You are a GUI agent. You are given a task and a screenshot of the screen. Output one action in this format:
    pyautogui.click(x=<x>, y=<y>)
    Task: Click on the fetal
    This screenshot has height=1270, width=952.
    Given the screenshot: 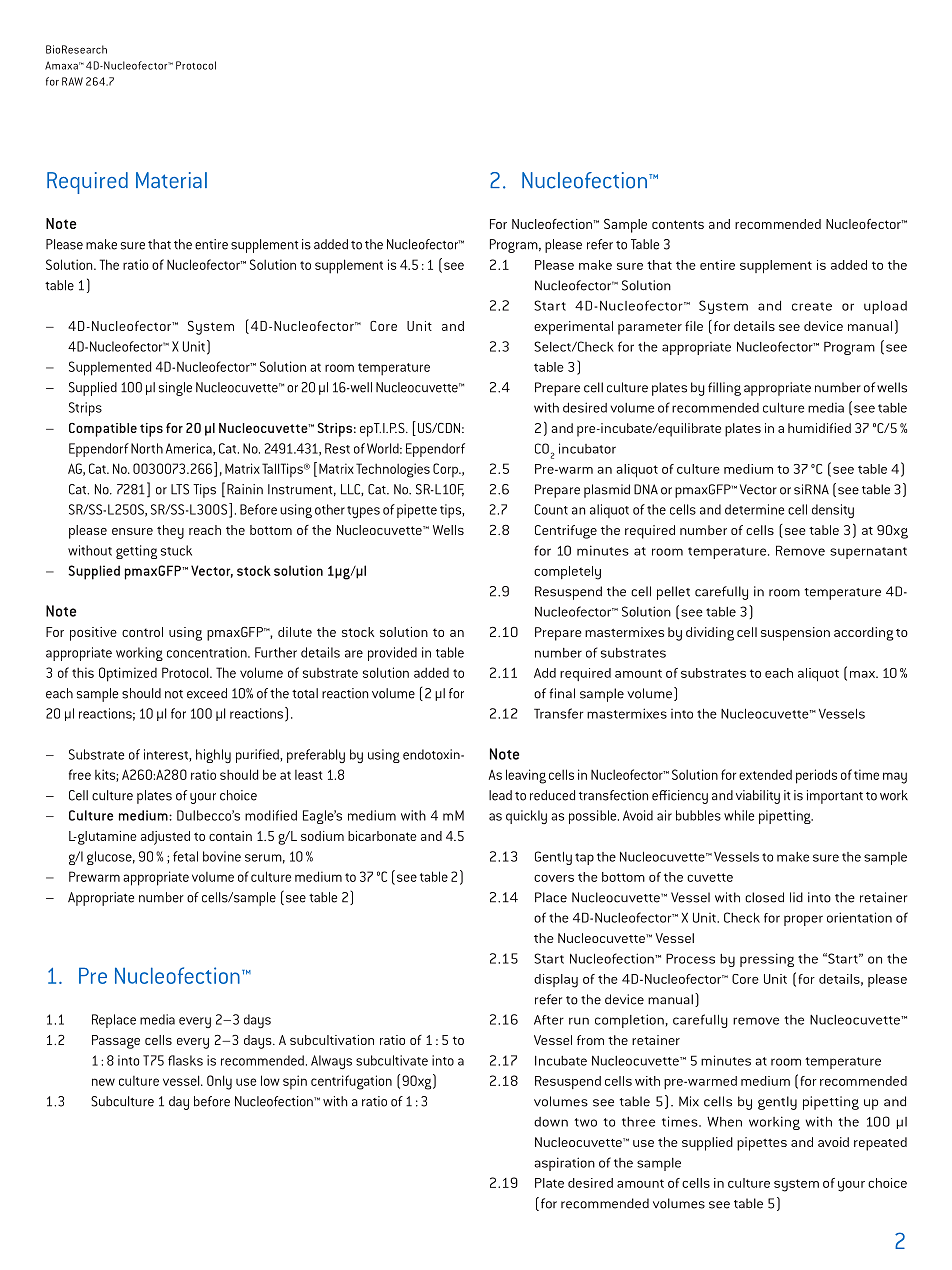 What is the action you would take?
    pyautogui.click(x=185, y=856)
